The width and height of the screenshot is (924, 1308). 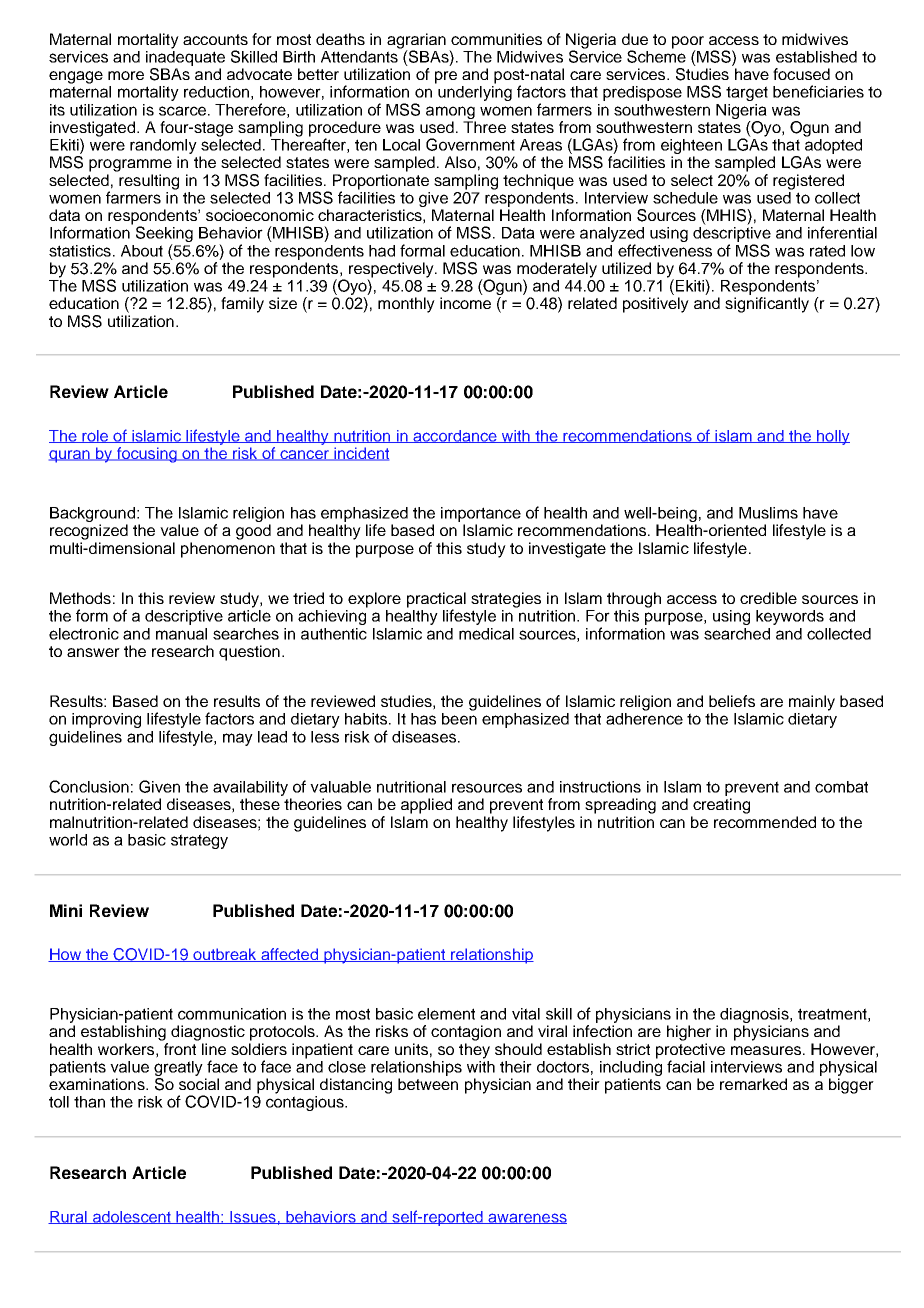 I want to click on strategy, so click(x=199, y=841).
